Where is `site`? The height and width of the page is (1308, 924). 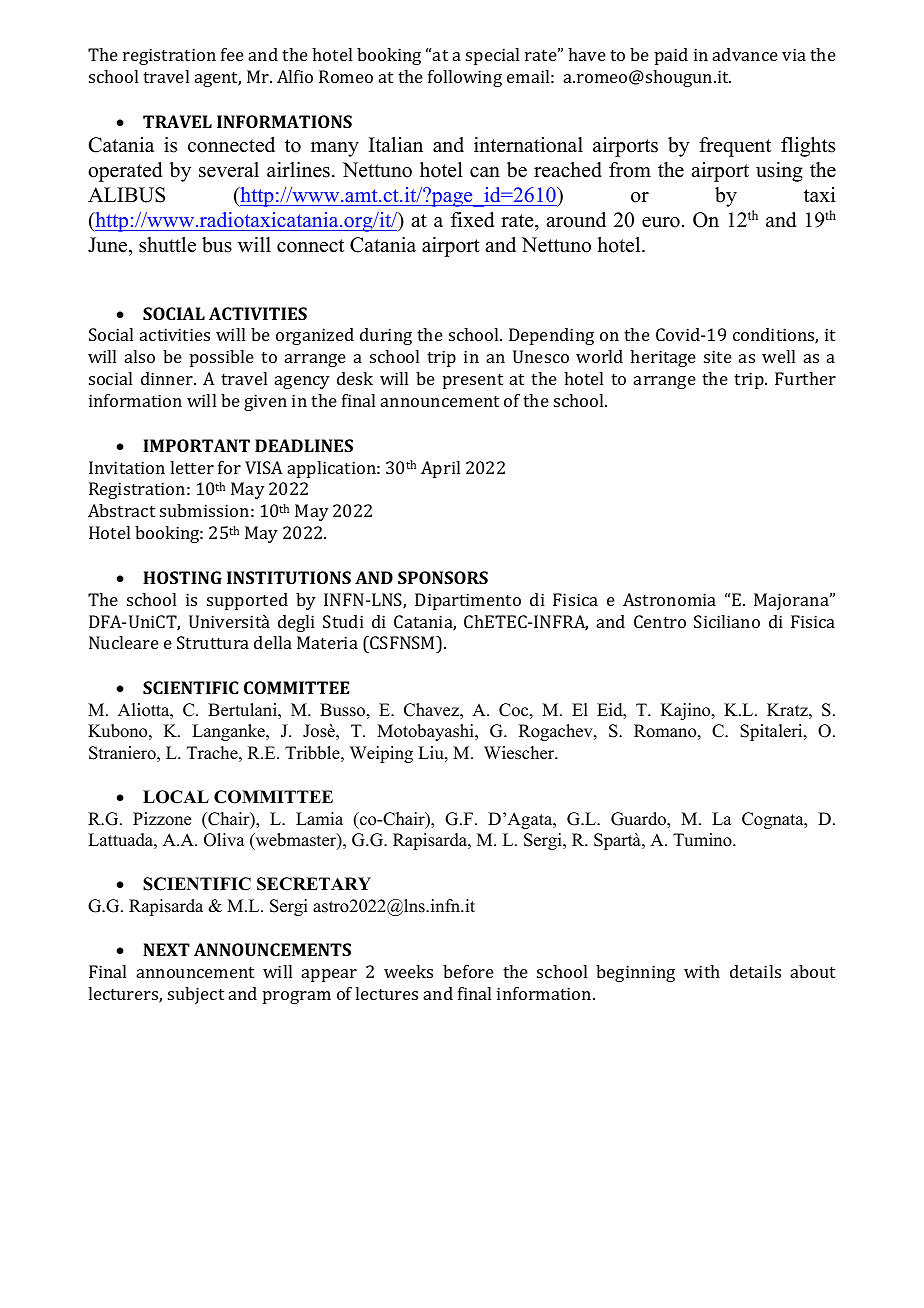 site is located at coordinates (718, 356).
